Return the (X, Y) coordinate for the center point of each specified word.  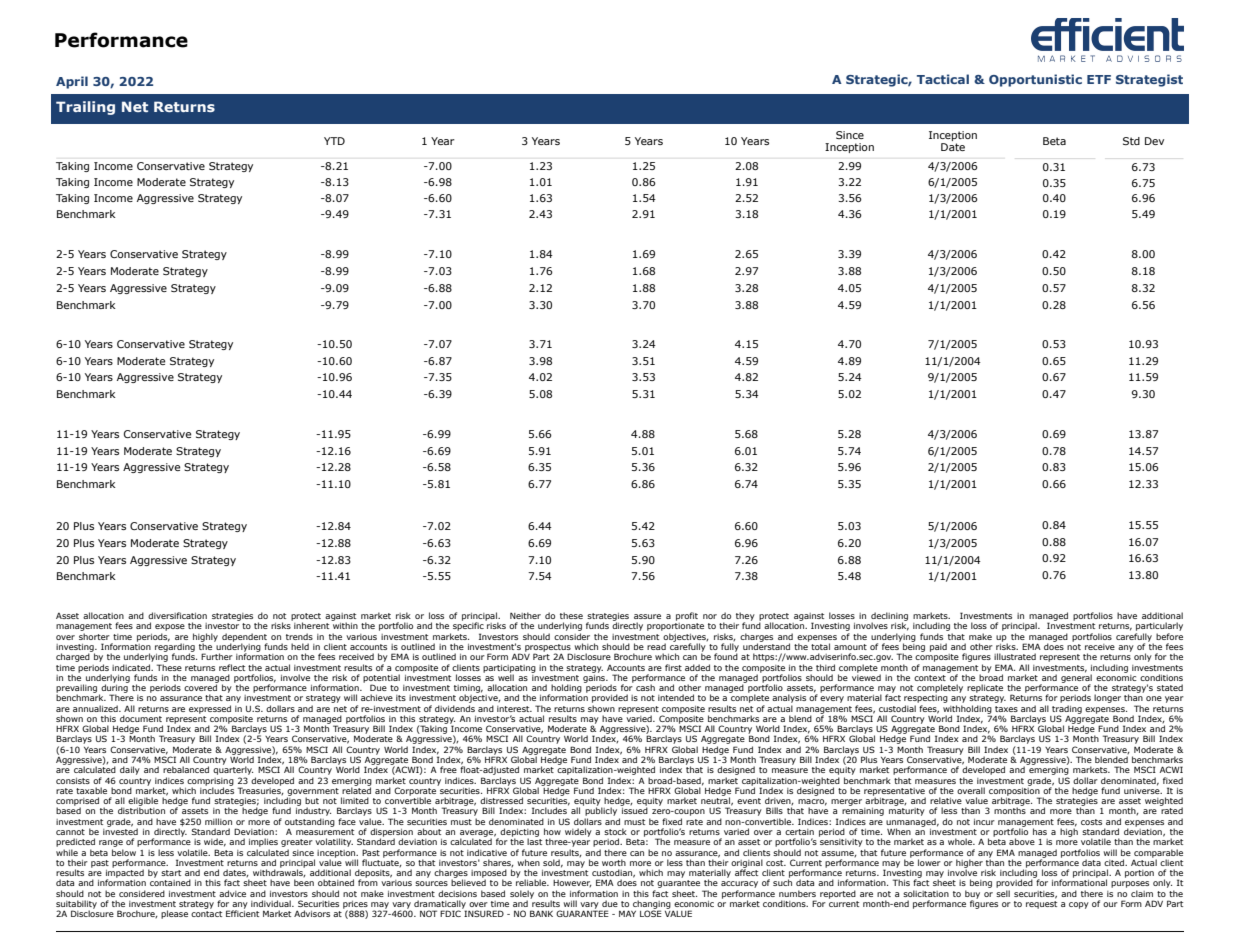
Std (1131, 141)
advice (232, 893)
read (656, 646)
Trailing (85, 108)
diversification (177, 615)
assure (647, 616)
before (1169, 636)
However (572, 883)
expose (170, 629)
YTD (334, 141)
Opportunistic (1035, 80)
